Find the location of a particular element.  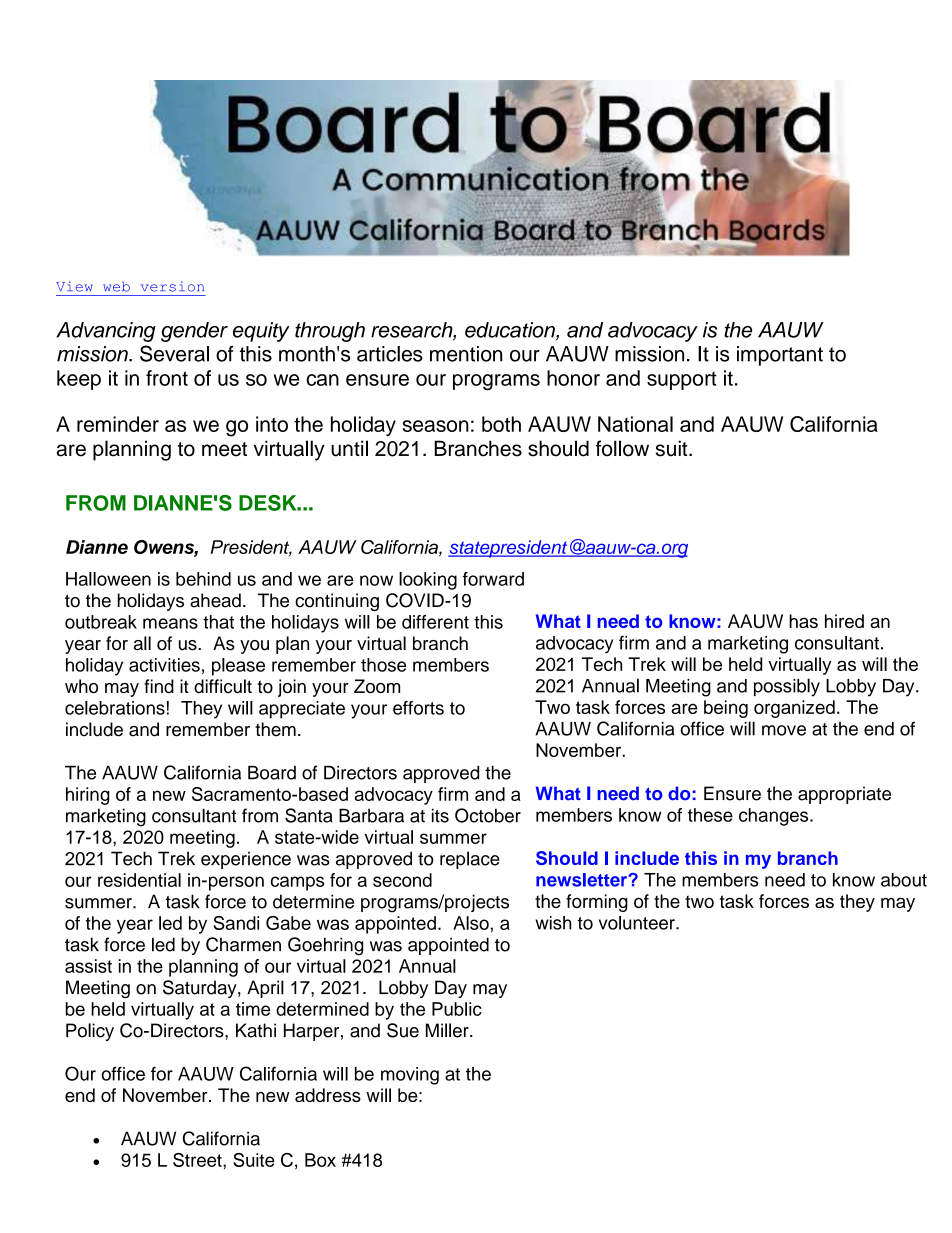

changes is located at coordinates (775, 817).
